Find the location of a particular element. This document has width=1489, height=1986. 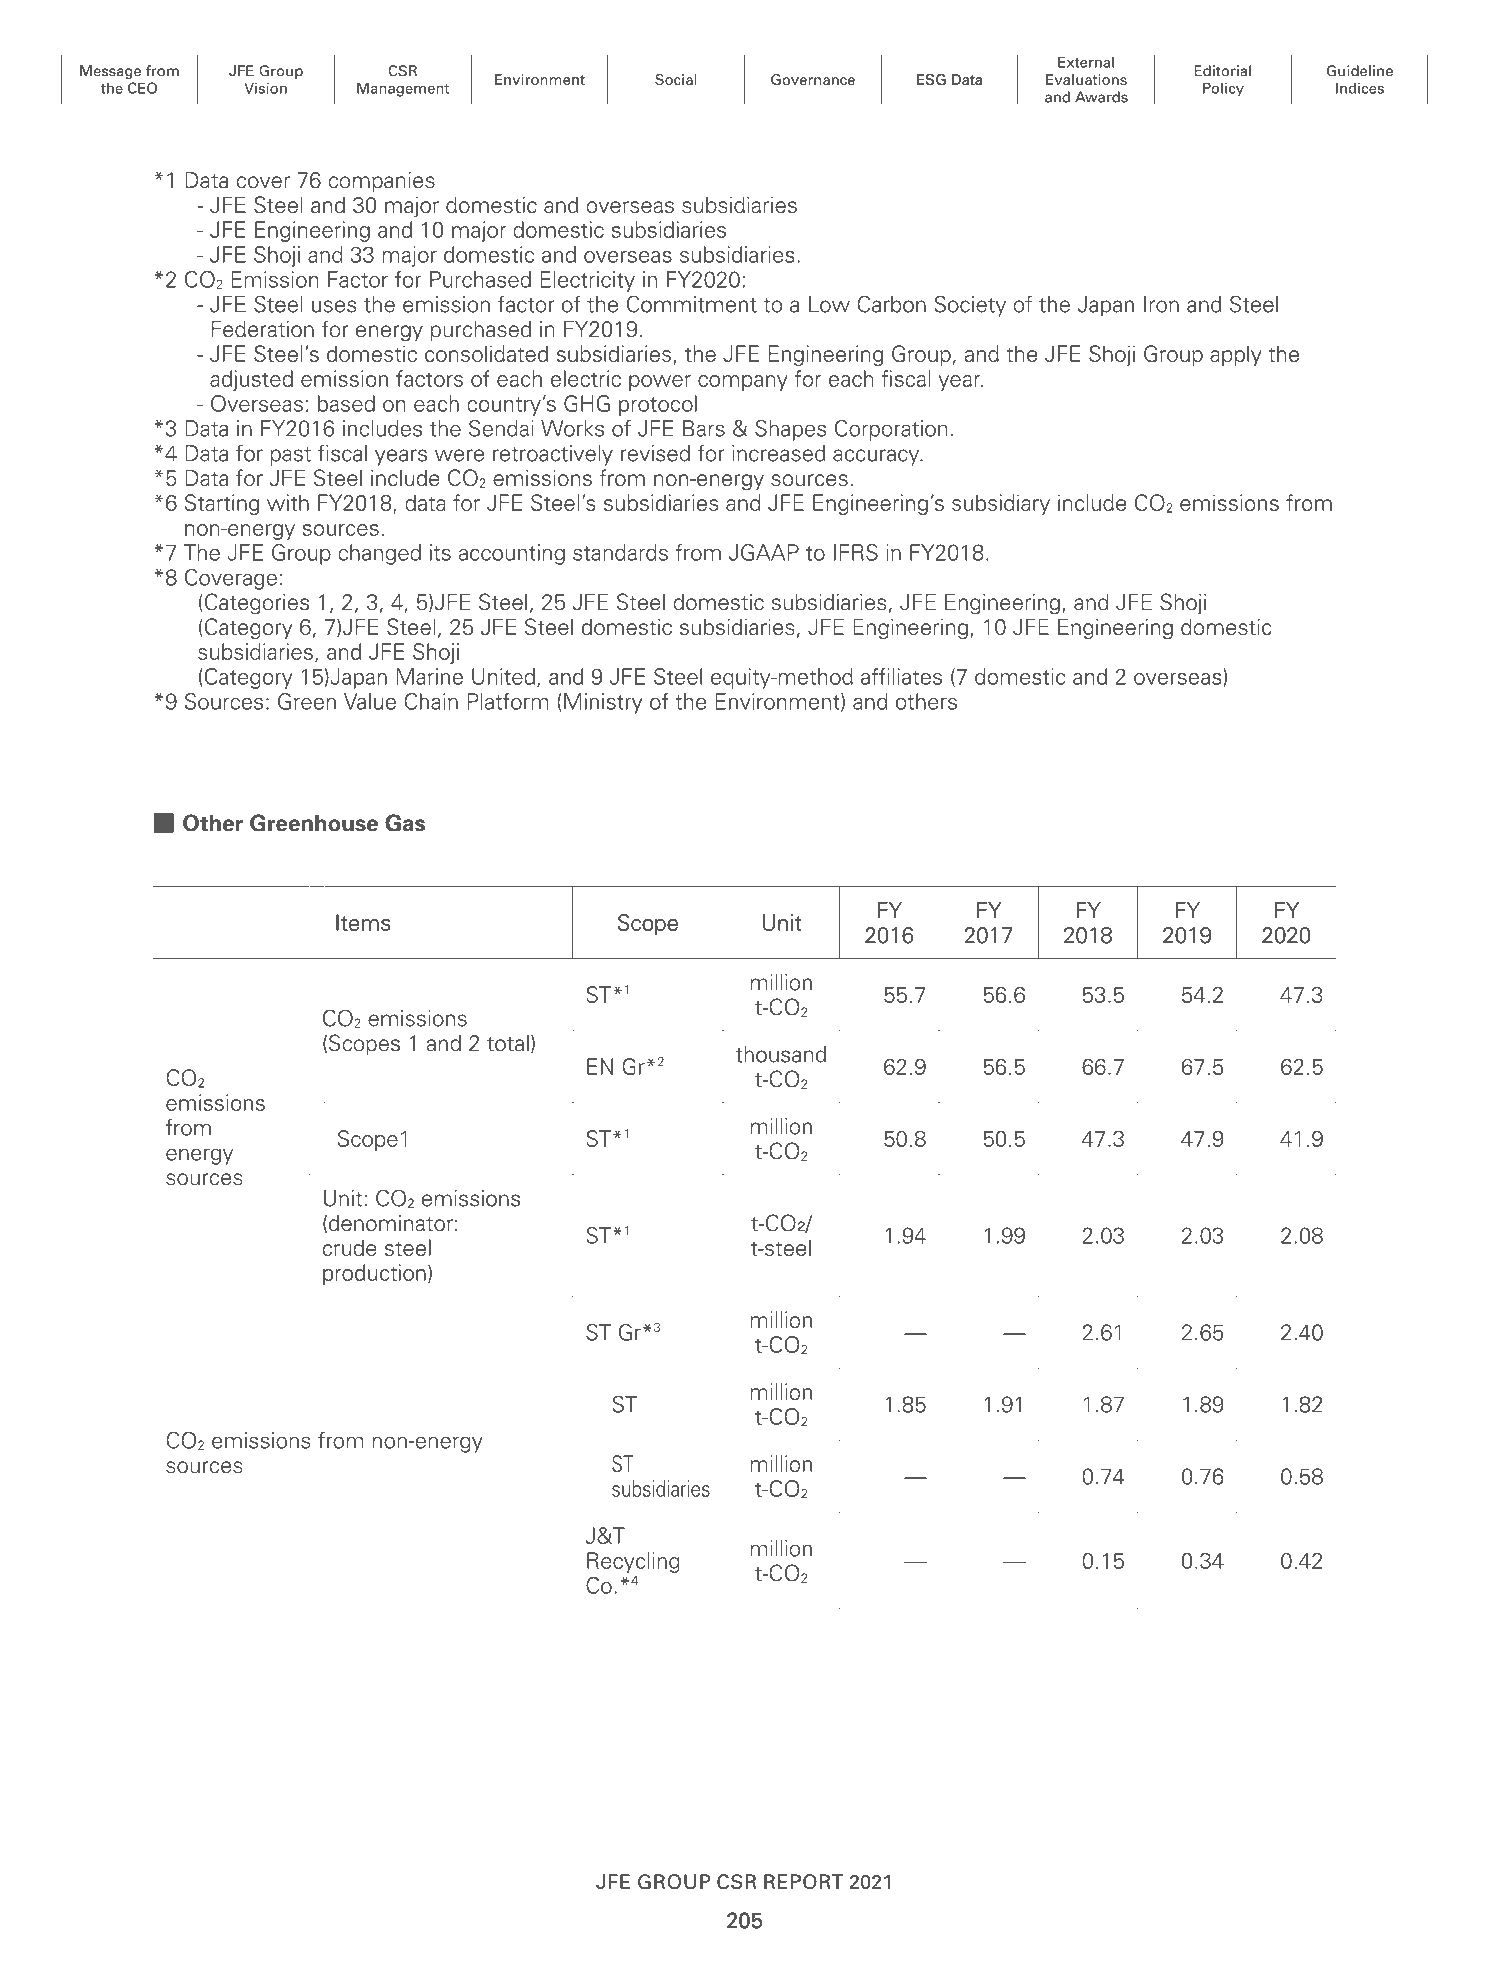

Vision is located at coordinates (265, 88).
